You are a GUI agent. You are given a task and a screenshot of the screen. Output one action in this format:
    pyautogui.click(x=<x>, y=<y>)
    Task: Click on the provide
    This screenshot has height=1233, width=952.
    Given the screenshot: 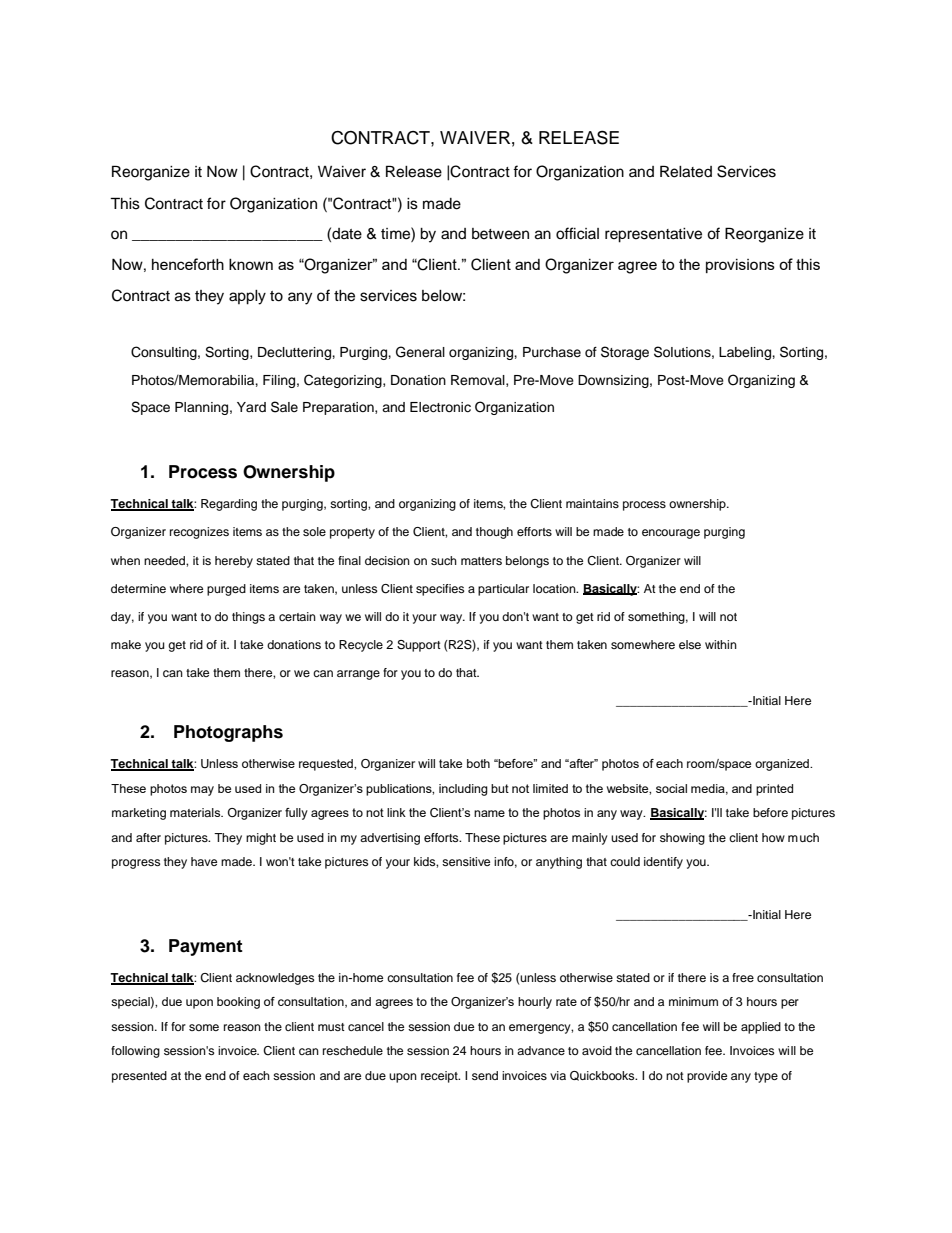 What is the action you would take?
    pyautogui.click(x=707, y=1077)
